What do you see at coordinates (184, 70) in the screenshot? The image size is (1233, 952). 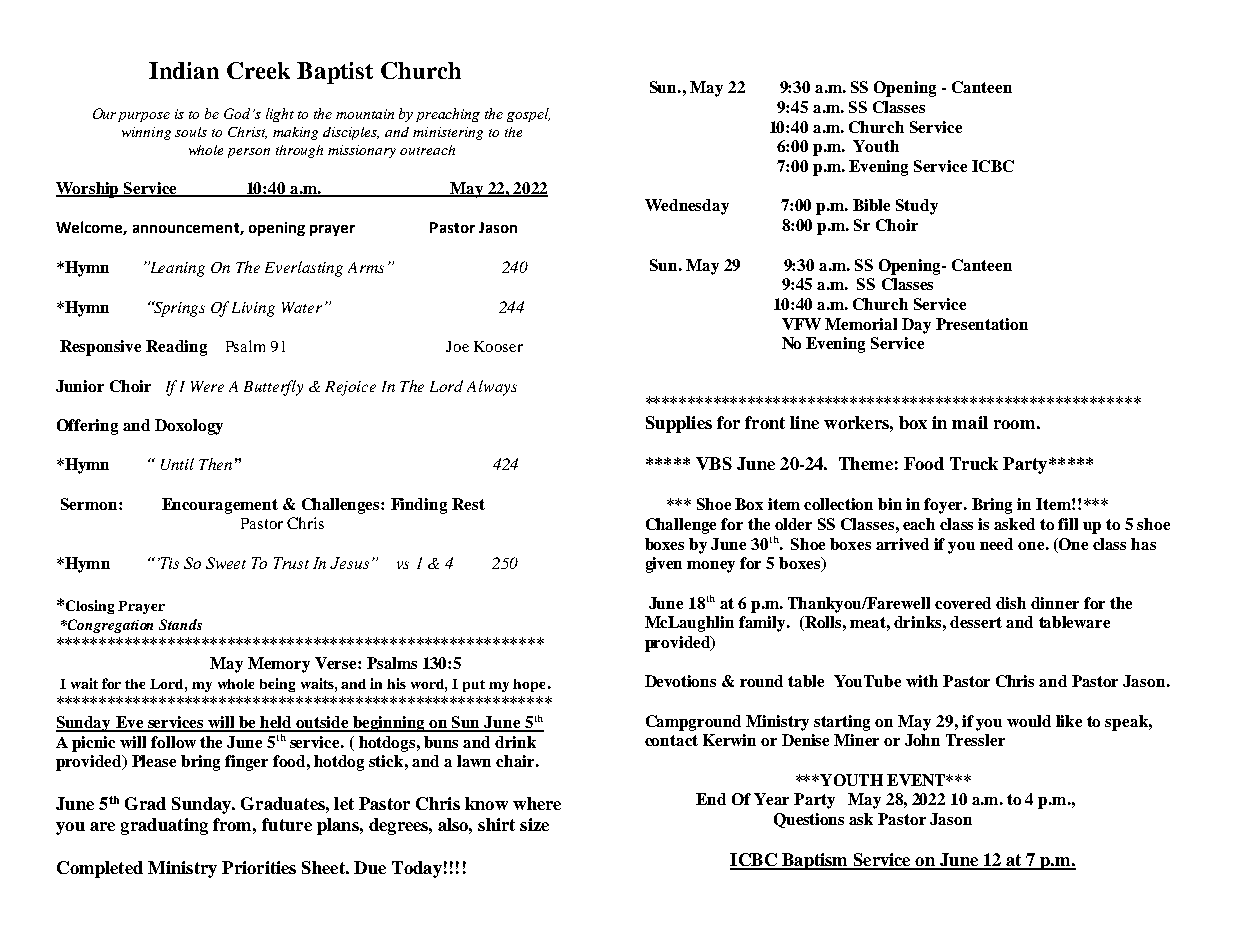 I see `Indian` at bounding box center [184, 70].
